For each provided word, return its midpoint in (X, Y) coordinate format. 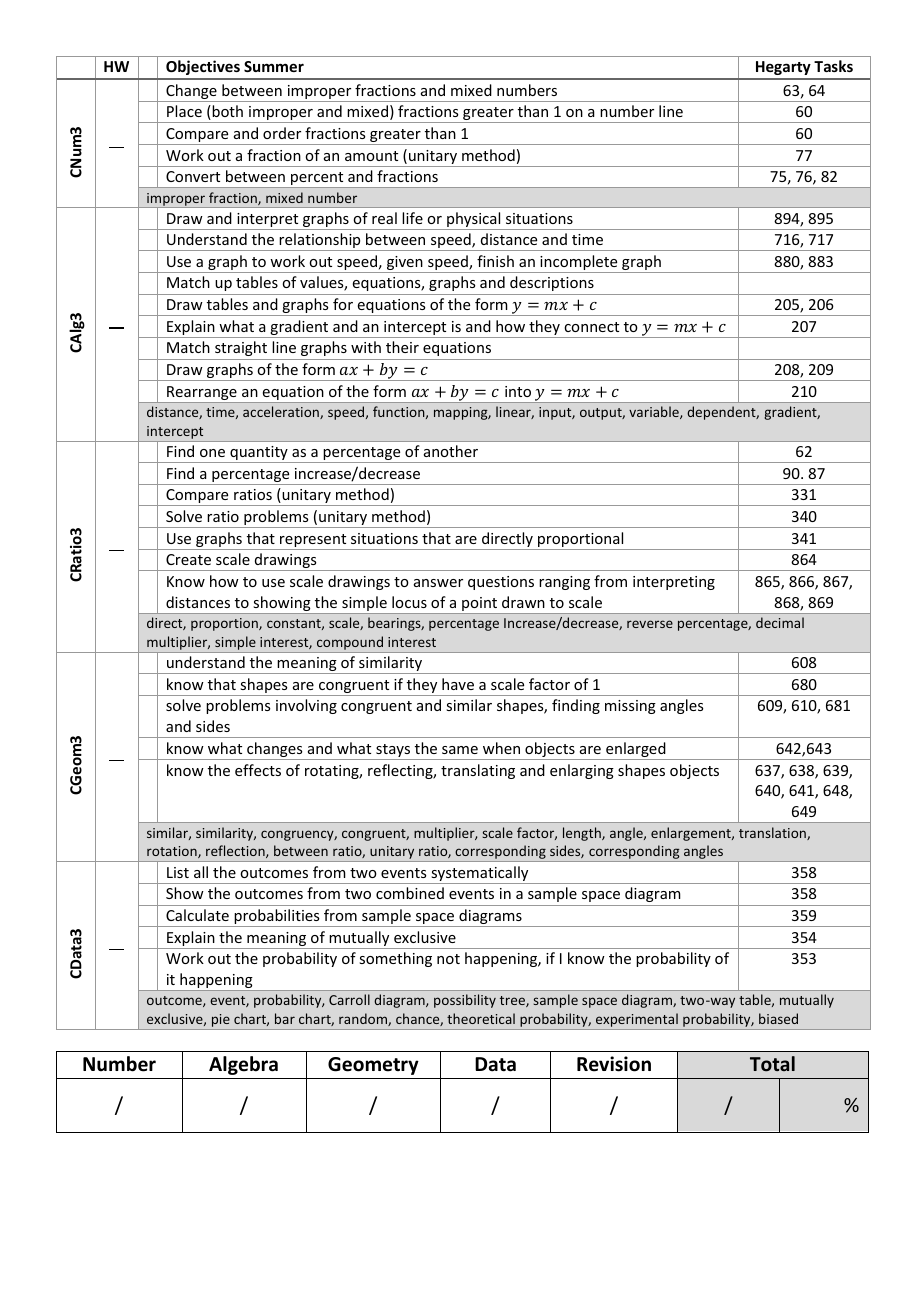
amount (371, 156)
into (518, 391)
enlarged (636, 751)
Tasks (833, 66)
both (226, 112)
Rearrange (202, 394)
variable (655, 412)
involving (306, 706)
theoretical (481, 1018)
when (501, 748)
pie (220, 1022)
